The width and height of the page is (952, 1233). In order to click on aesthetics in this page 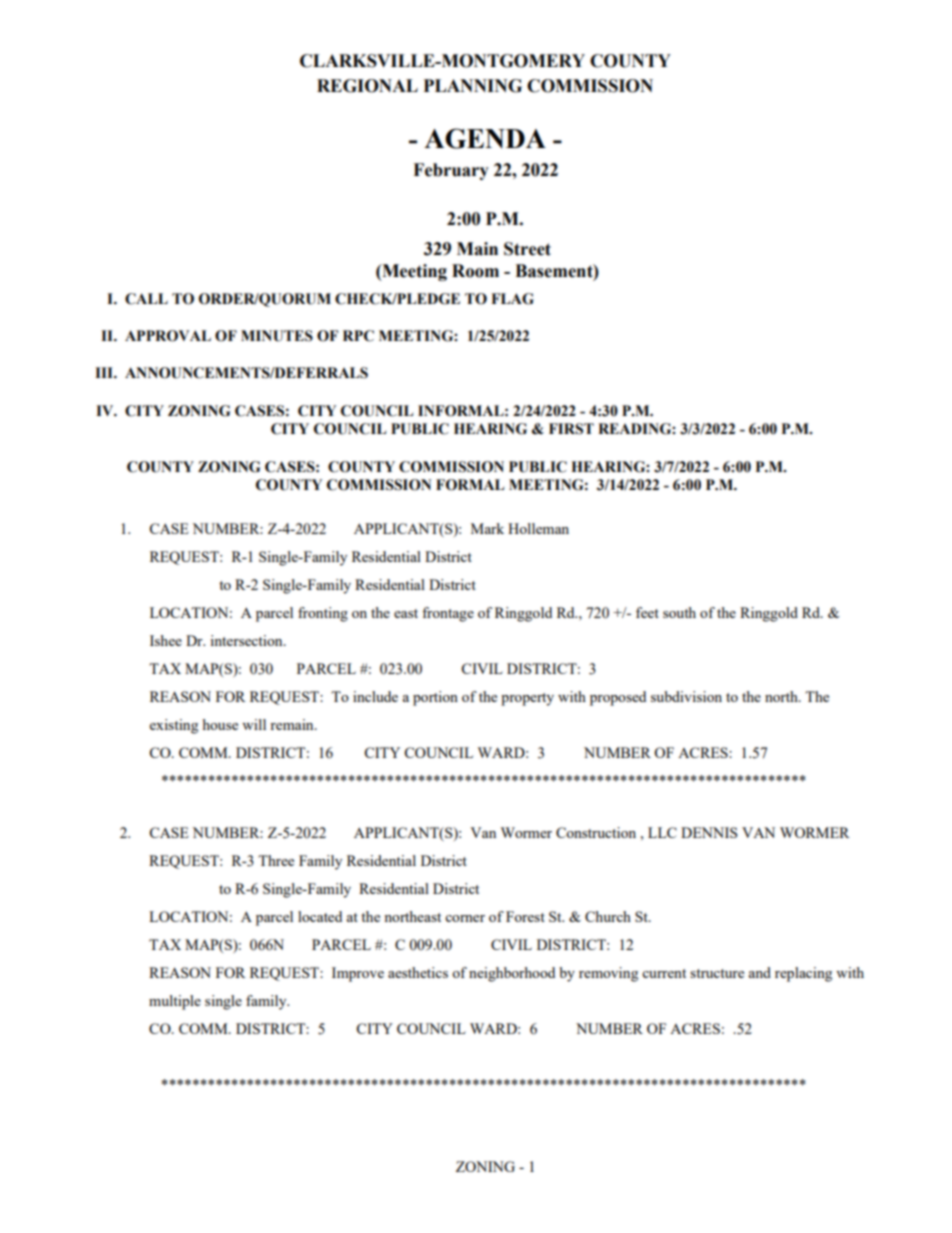, I will do `click(418, 972)`.
